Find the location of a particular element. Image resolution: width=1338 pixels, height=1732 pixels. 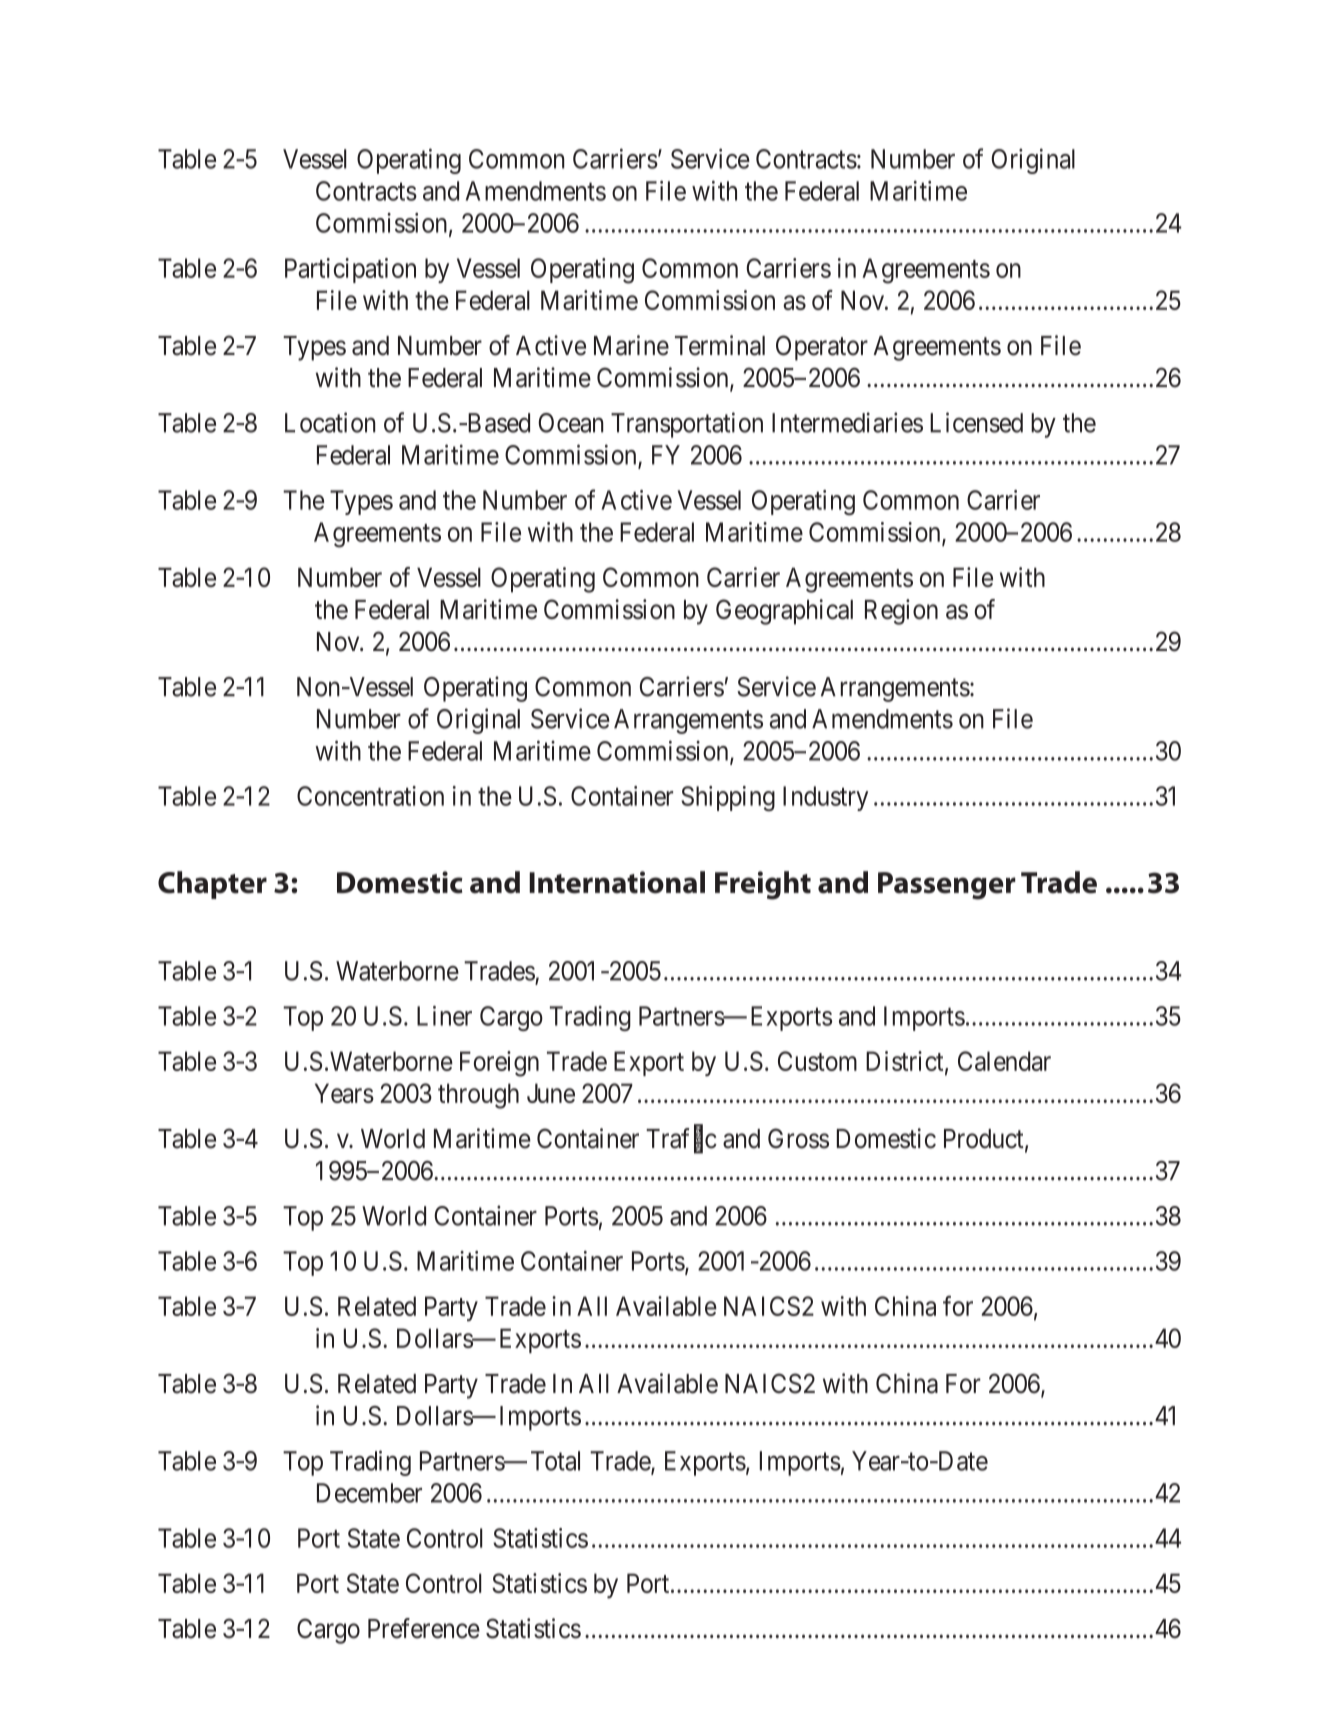

Operator is located at coordinates (822, 348).
